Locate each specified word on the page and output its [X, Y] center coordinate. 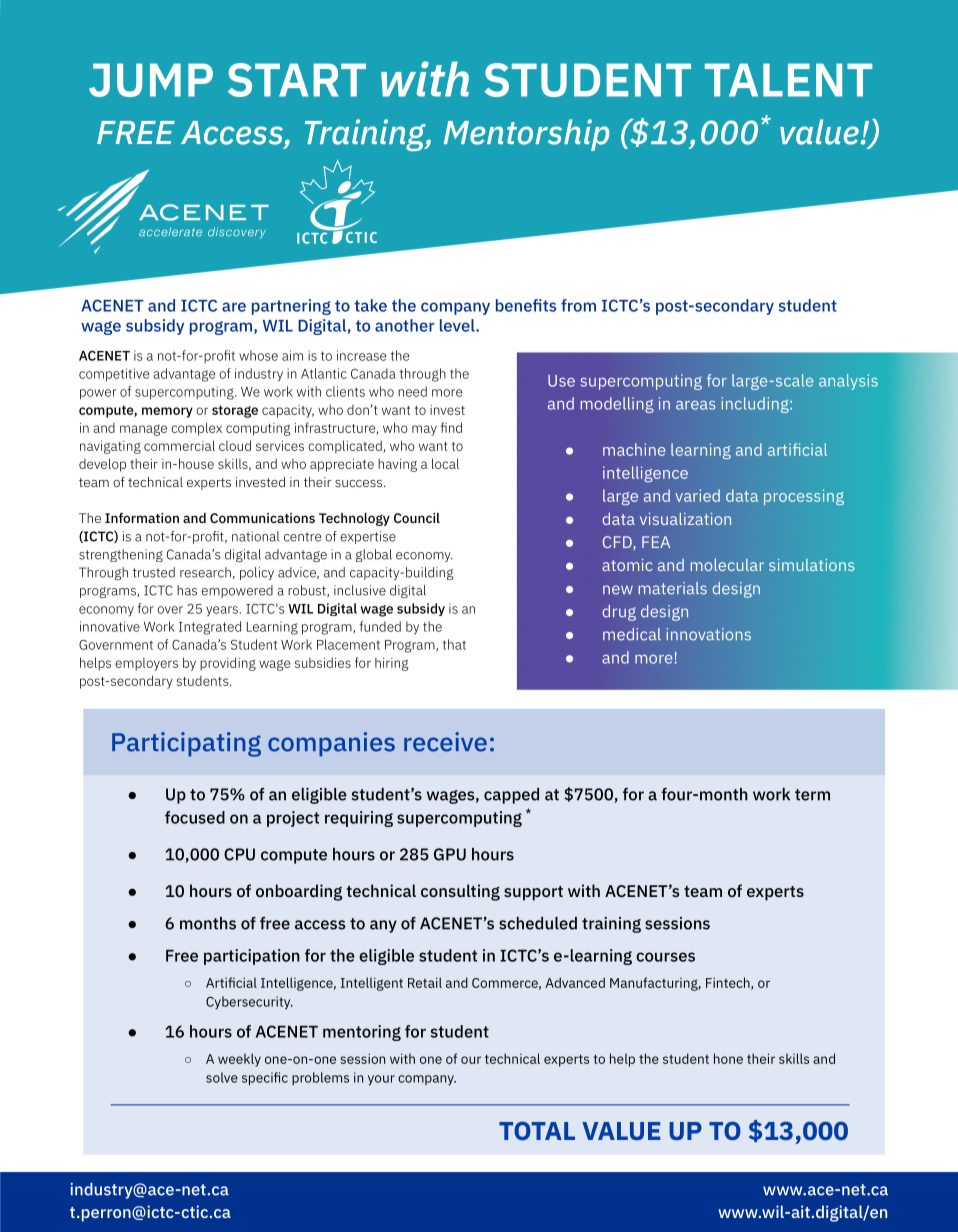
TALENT [788, 80]
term [812, 795]
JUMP [151, 80]
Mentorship [526, 135]
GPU [450, 854]
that [454, 644]
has [187, 590]
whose [258, 355]
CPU [239, 854]
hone [728, 1058]
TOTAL [537, 1130]
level [458, 325]
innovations [708, 634]
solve [222, 1077]
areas [696, 405]
